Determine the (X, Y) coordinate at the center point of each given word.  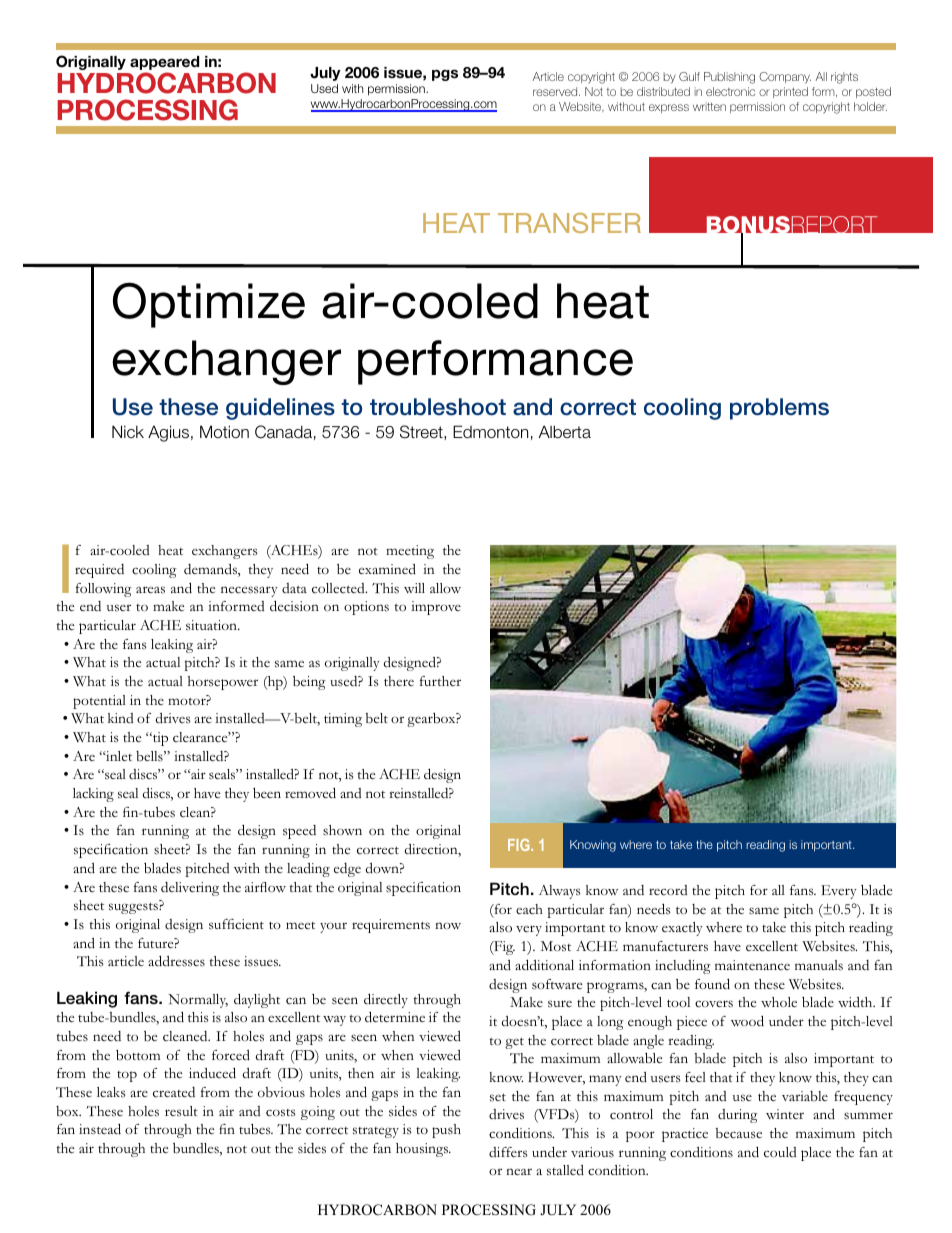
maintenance (752, 965)
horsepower (223, 683)
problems (779, 409)
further (440, 681)
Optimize (209, 305)
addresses (176, 961)
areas (150, 590)
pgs (445, 75)
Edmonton (490, 432)
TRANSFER (569, 223)
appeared (164, 63)
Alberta (565, 432)
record (668, 890)
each (529, 909)
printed (790, 92)
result (181, 1111)
